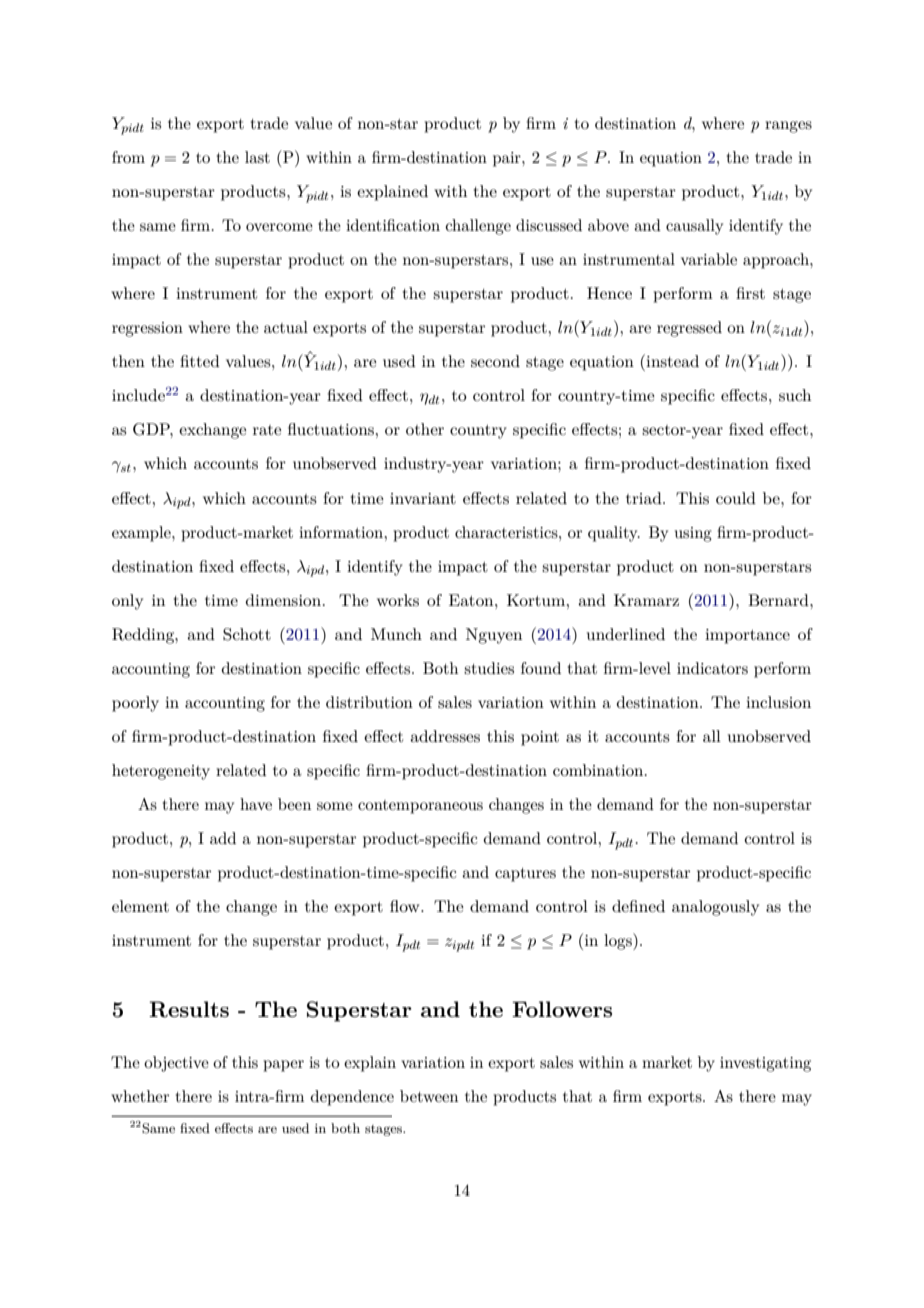  I want to click on have, so click(256, 804).
